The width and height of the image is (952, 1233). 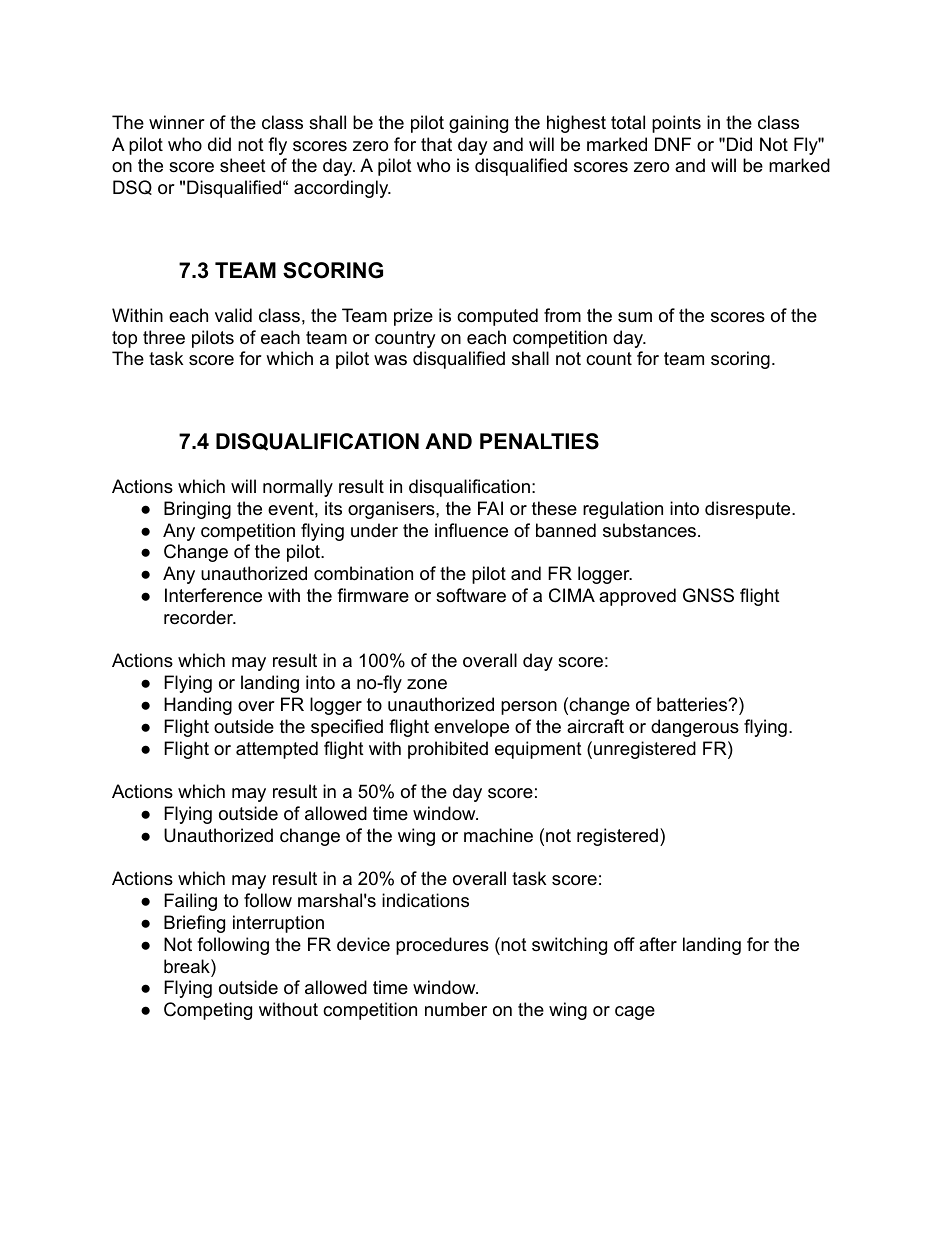 What do you see at coordinates (197, 510) in the image?
I see `Bringing` at bounding box center [197, 510].
